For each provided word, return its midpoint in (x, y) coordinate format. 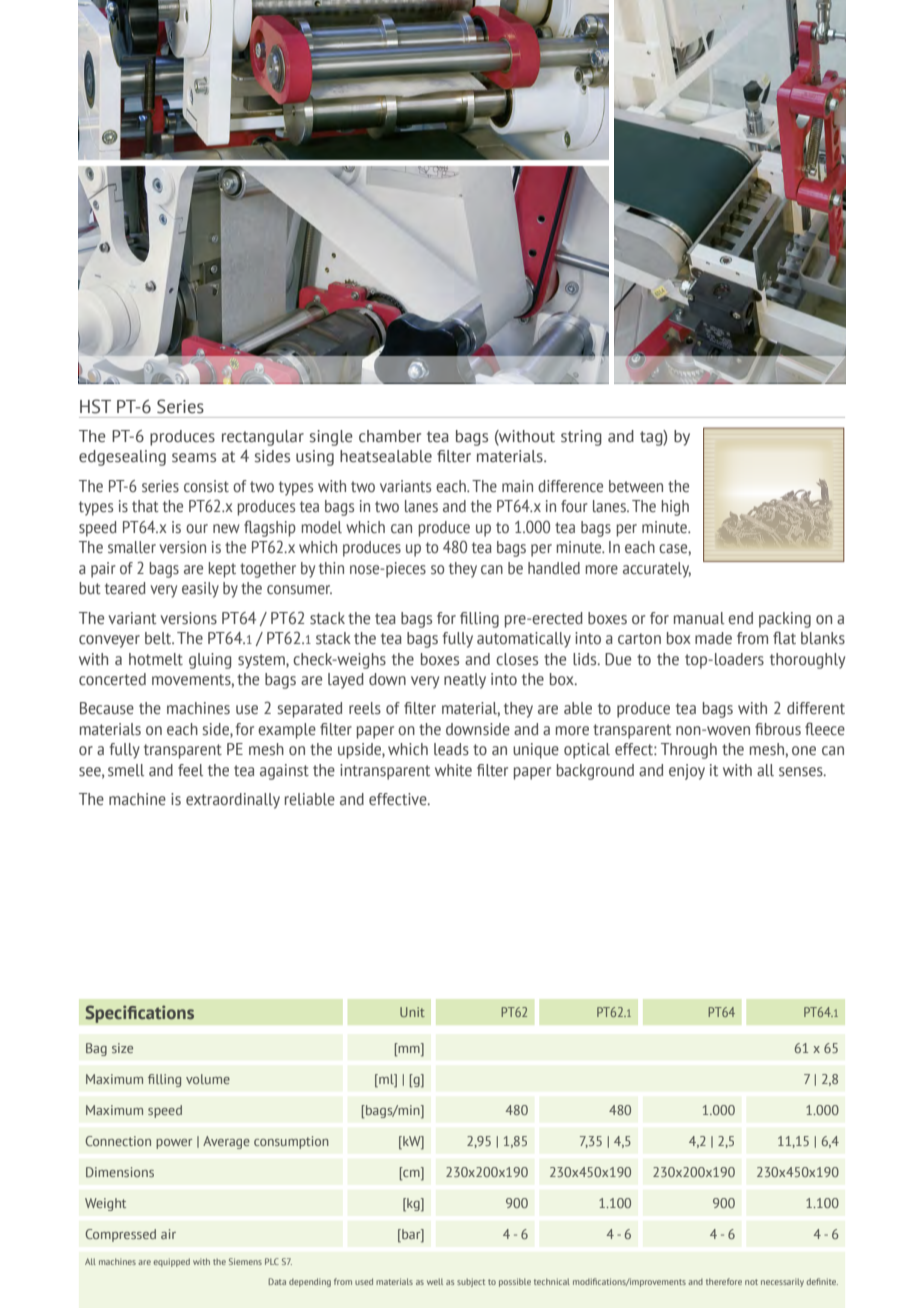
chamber (390, 436)
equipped (171, 1262)
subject (471, 1282)
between (636, 486)
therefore (724, 1281)
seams (194, 458)
